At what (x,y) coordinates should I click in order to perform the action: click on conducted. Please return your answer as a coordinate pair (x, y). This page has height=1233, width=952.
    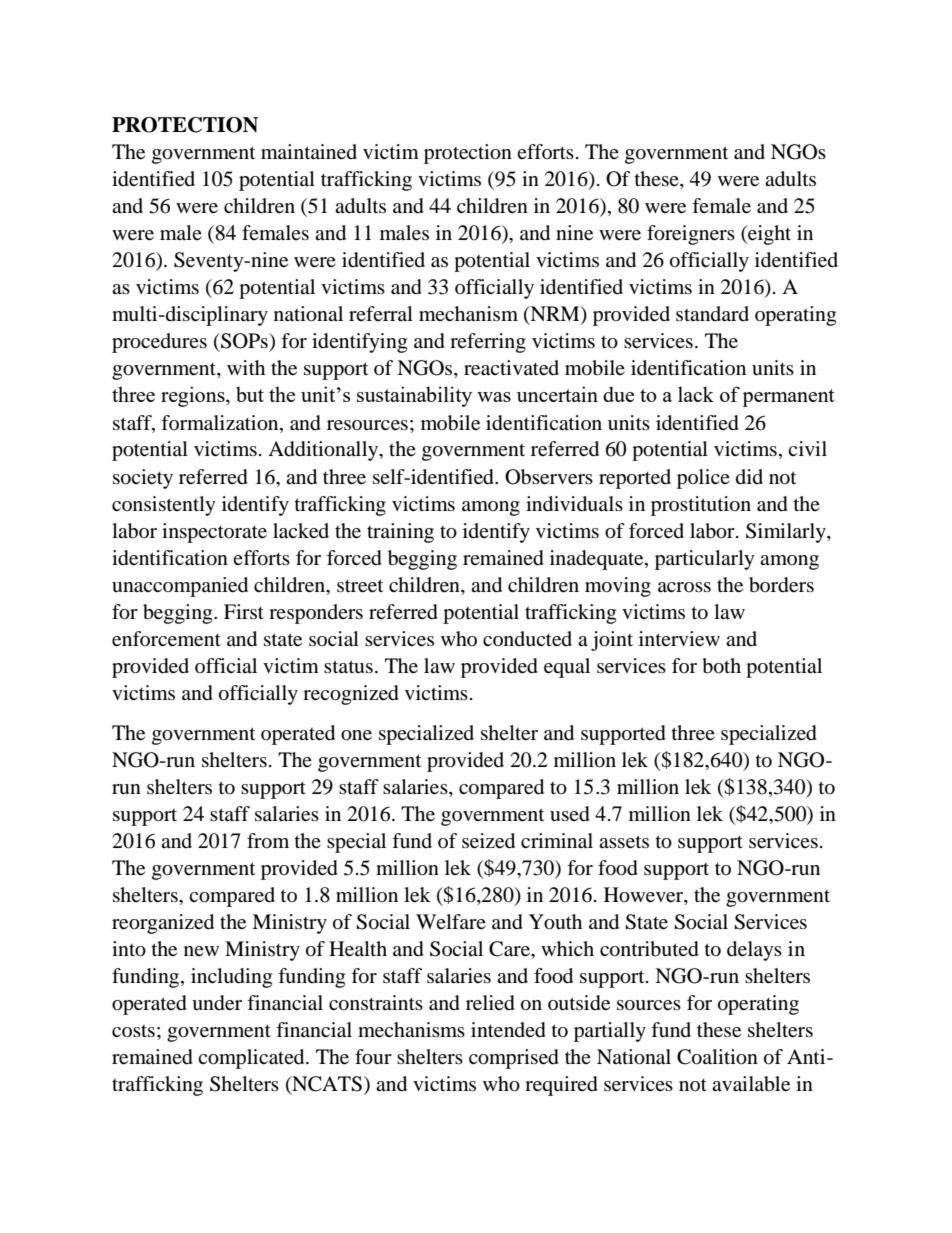
    Looking at the image, I should click on (527, 639).
